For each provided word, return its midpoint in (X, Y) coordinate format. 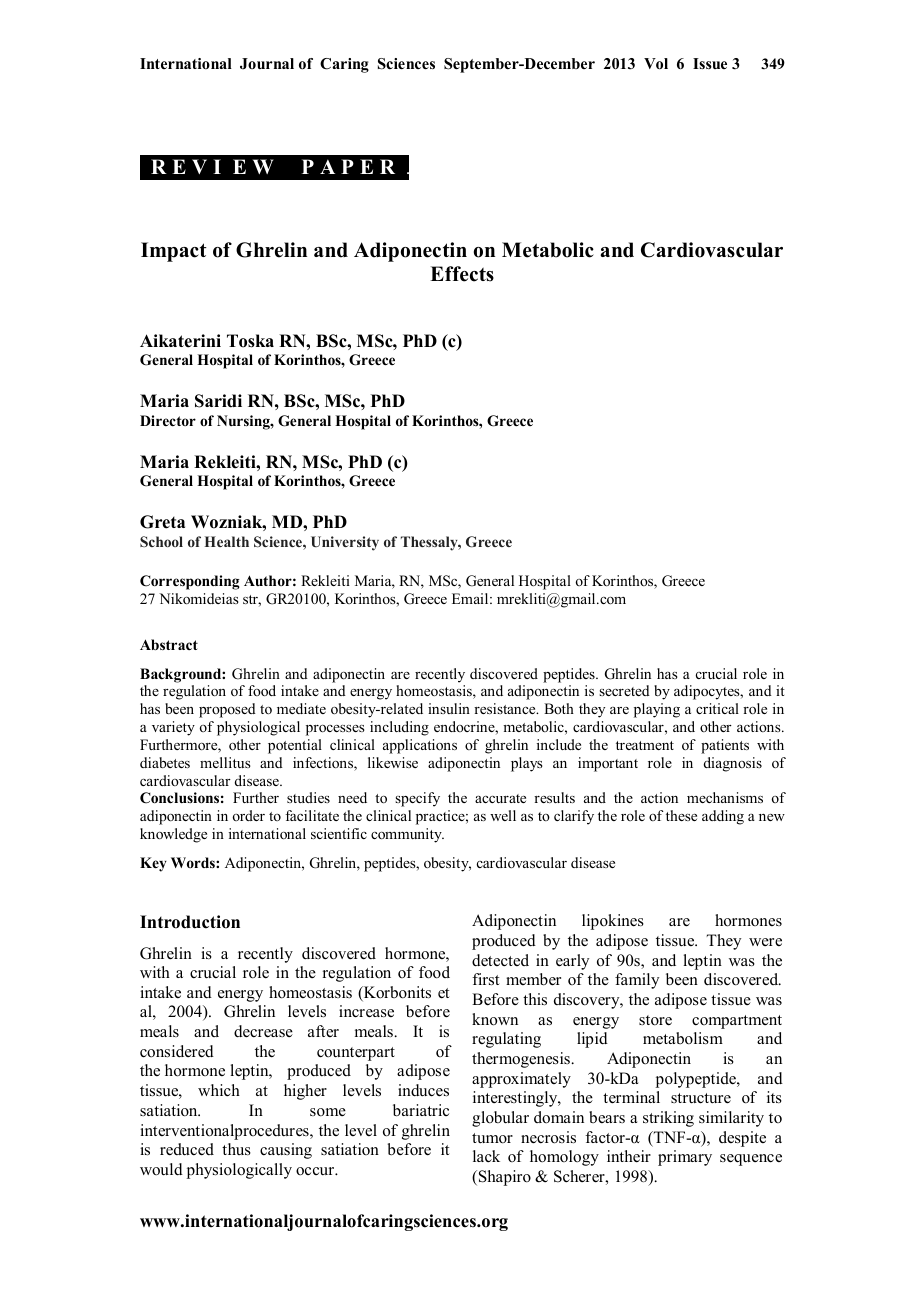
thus (236, 1149)
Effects (462, 274)
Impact (174, 252)
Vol (656, 64)
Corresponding (190, 582)
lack (486, 1156)
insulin (449, 708)
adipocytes (708, 692)
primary (685, 1158)
